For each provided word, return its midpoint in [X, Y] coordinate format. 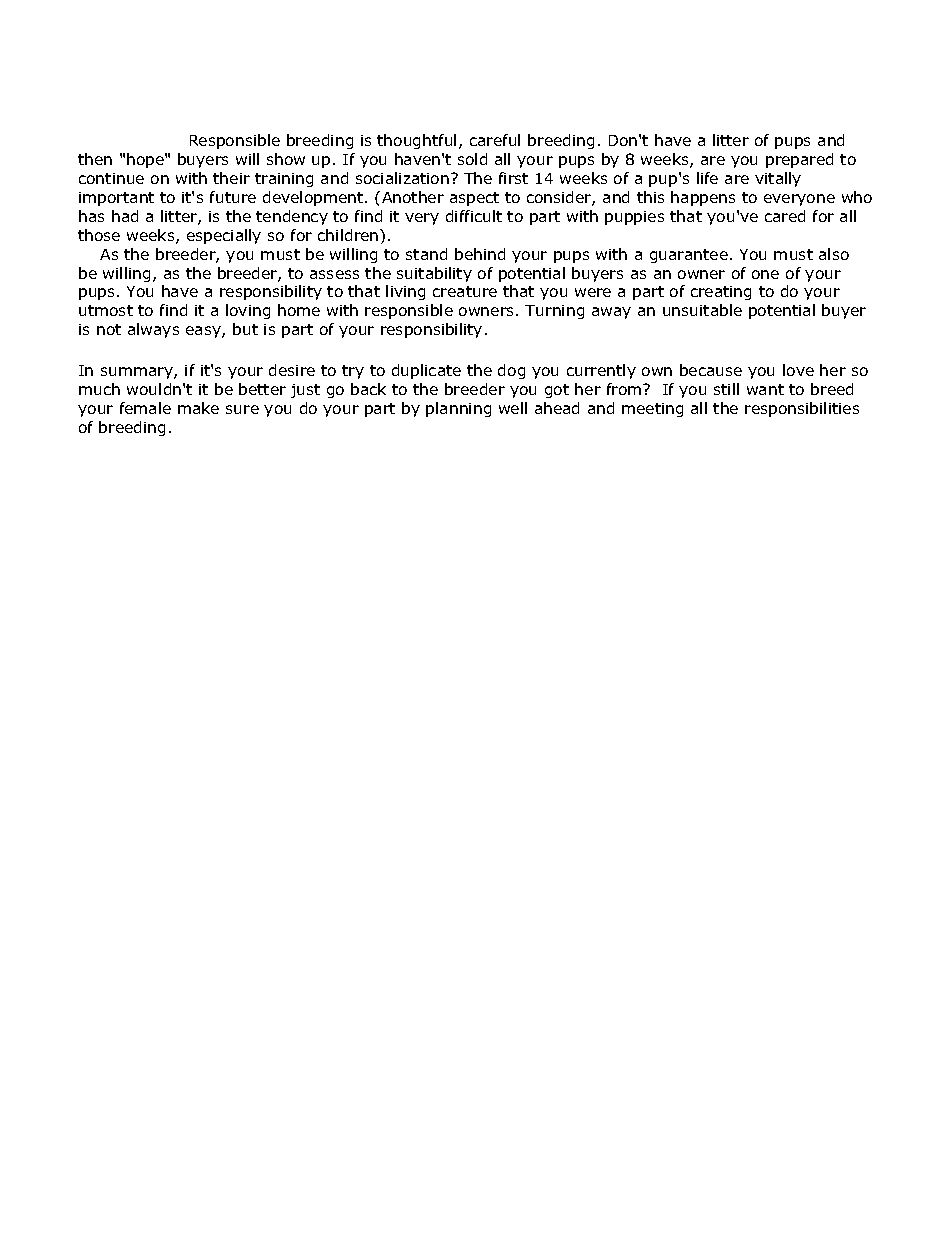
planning [458, 409]
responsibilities [802, 409]
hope [146, 160]
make [198, 408]
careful [495, 140]
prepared [799, 160]
